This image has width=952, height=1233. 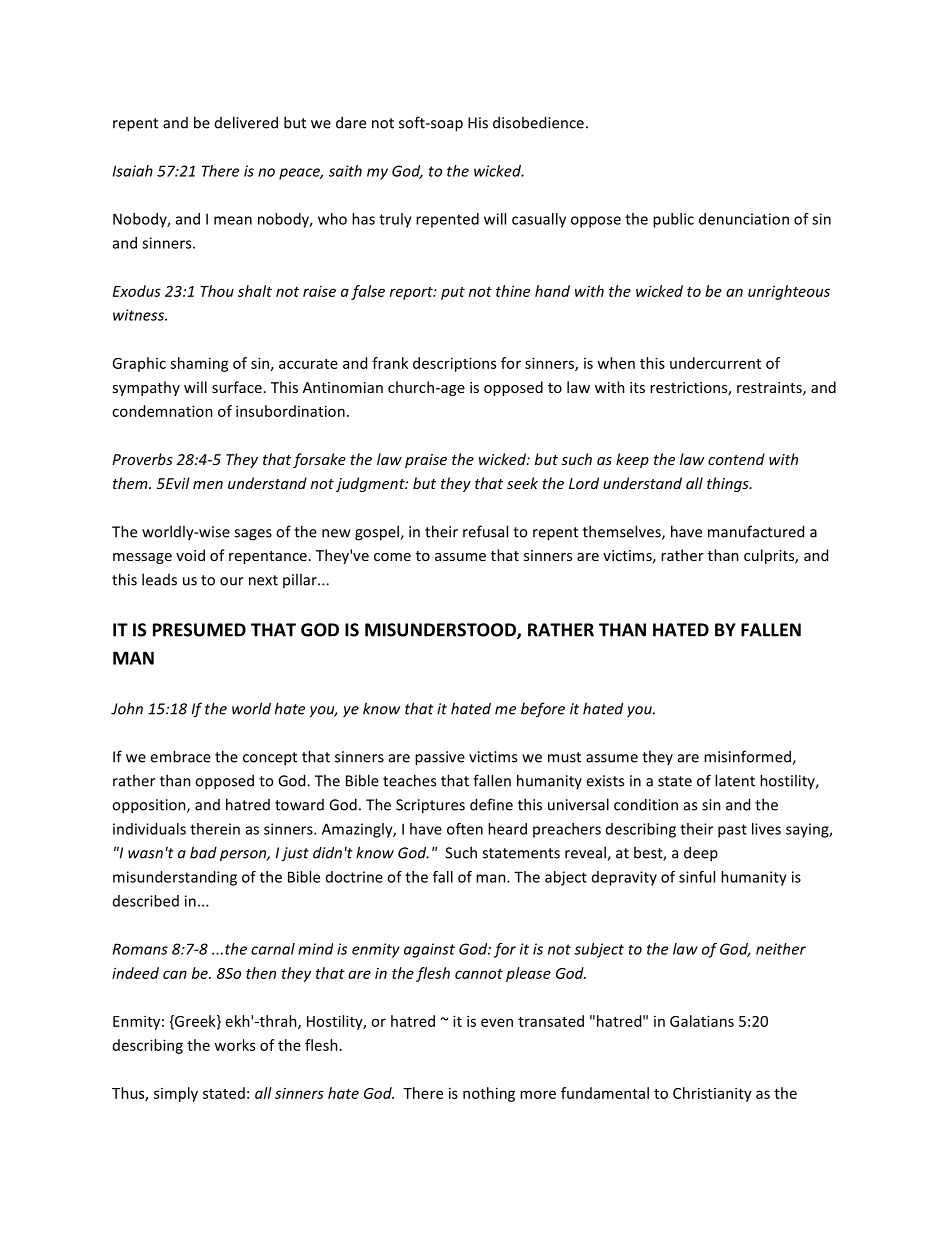 I want to click on Proverbs, so click(x=142, y=459).
